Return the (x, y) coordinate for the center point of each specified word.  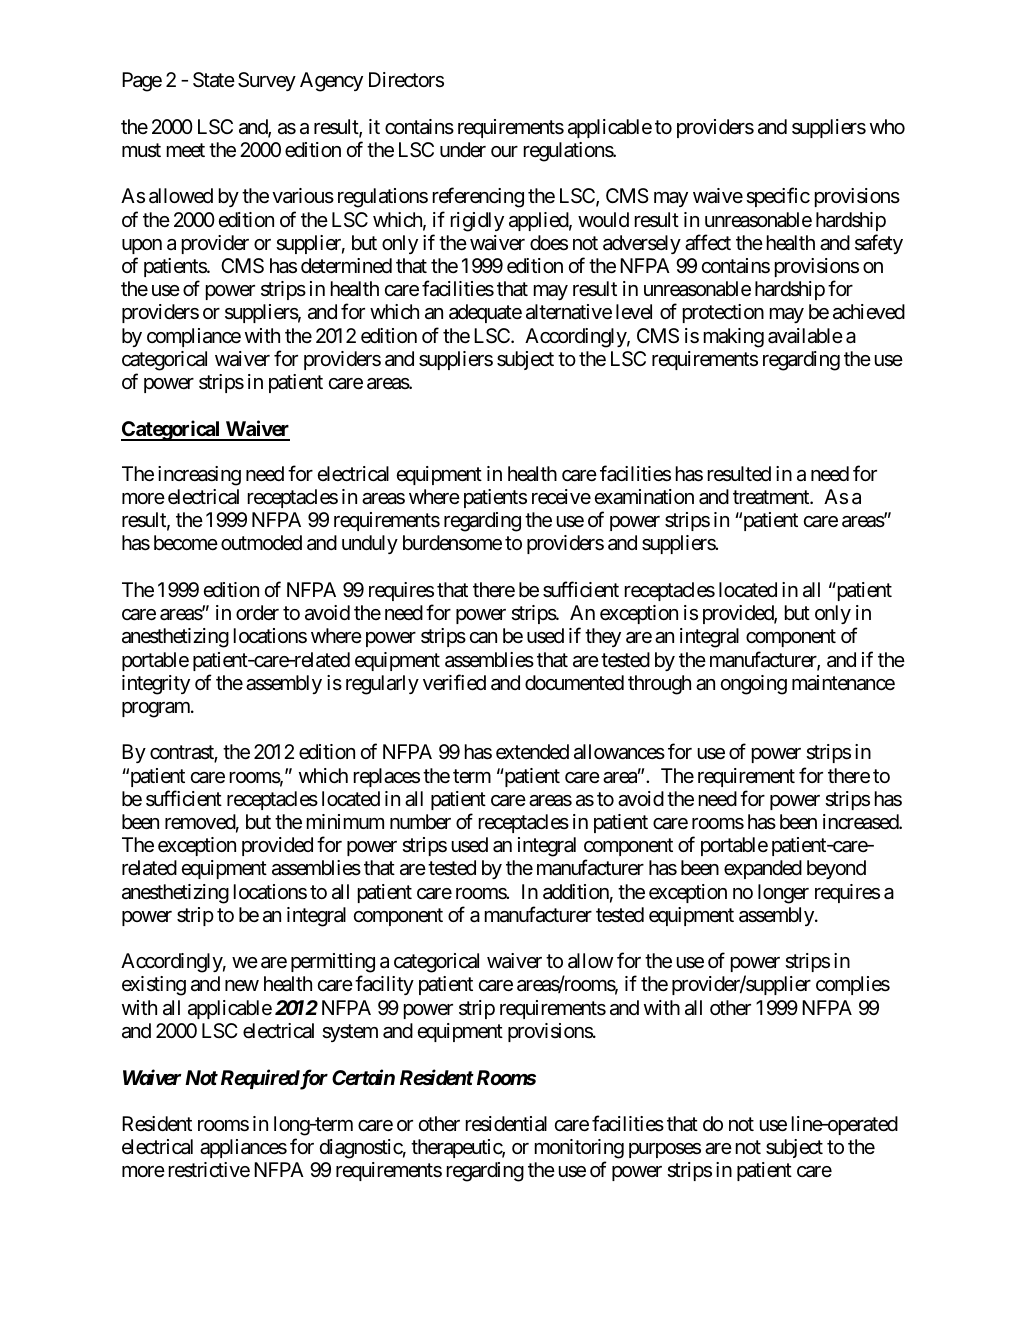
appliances (243, 1148)
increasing (199, 476)
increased (861, 822)
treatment (772, 497)
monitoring (579, 1149)
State (214, 80)
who (887, 126)
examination (644, 497)
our (504, 151)
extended (532, 752)
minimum (345, 821)
